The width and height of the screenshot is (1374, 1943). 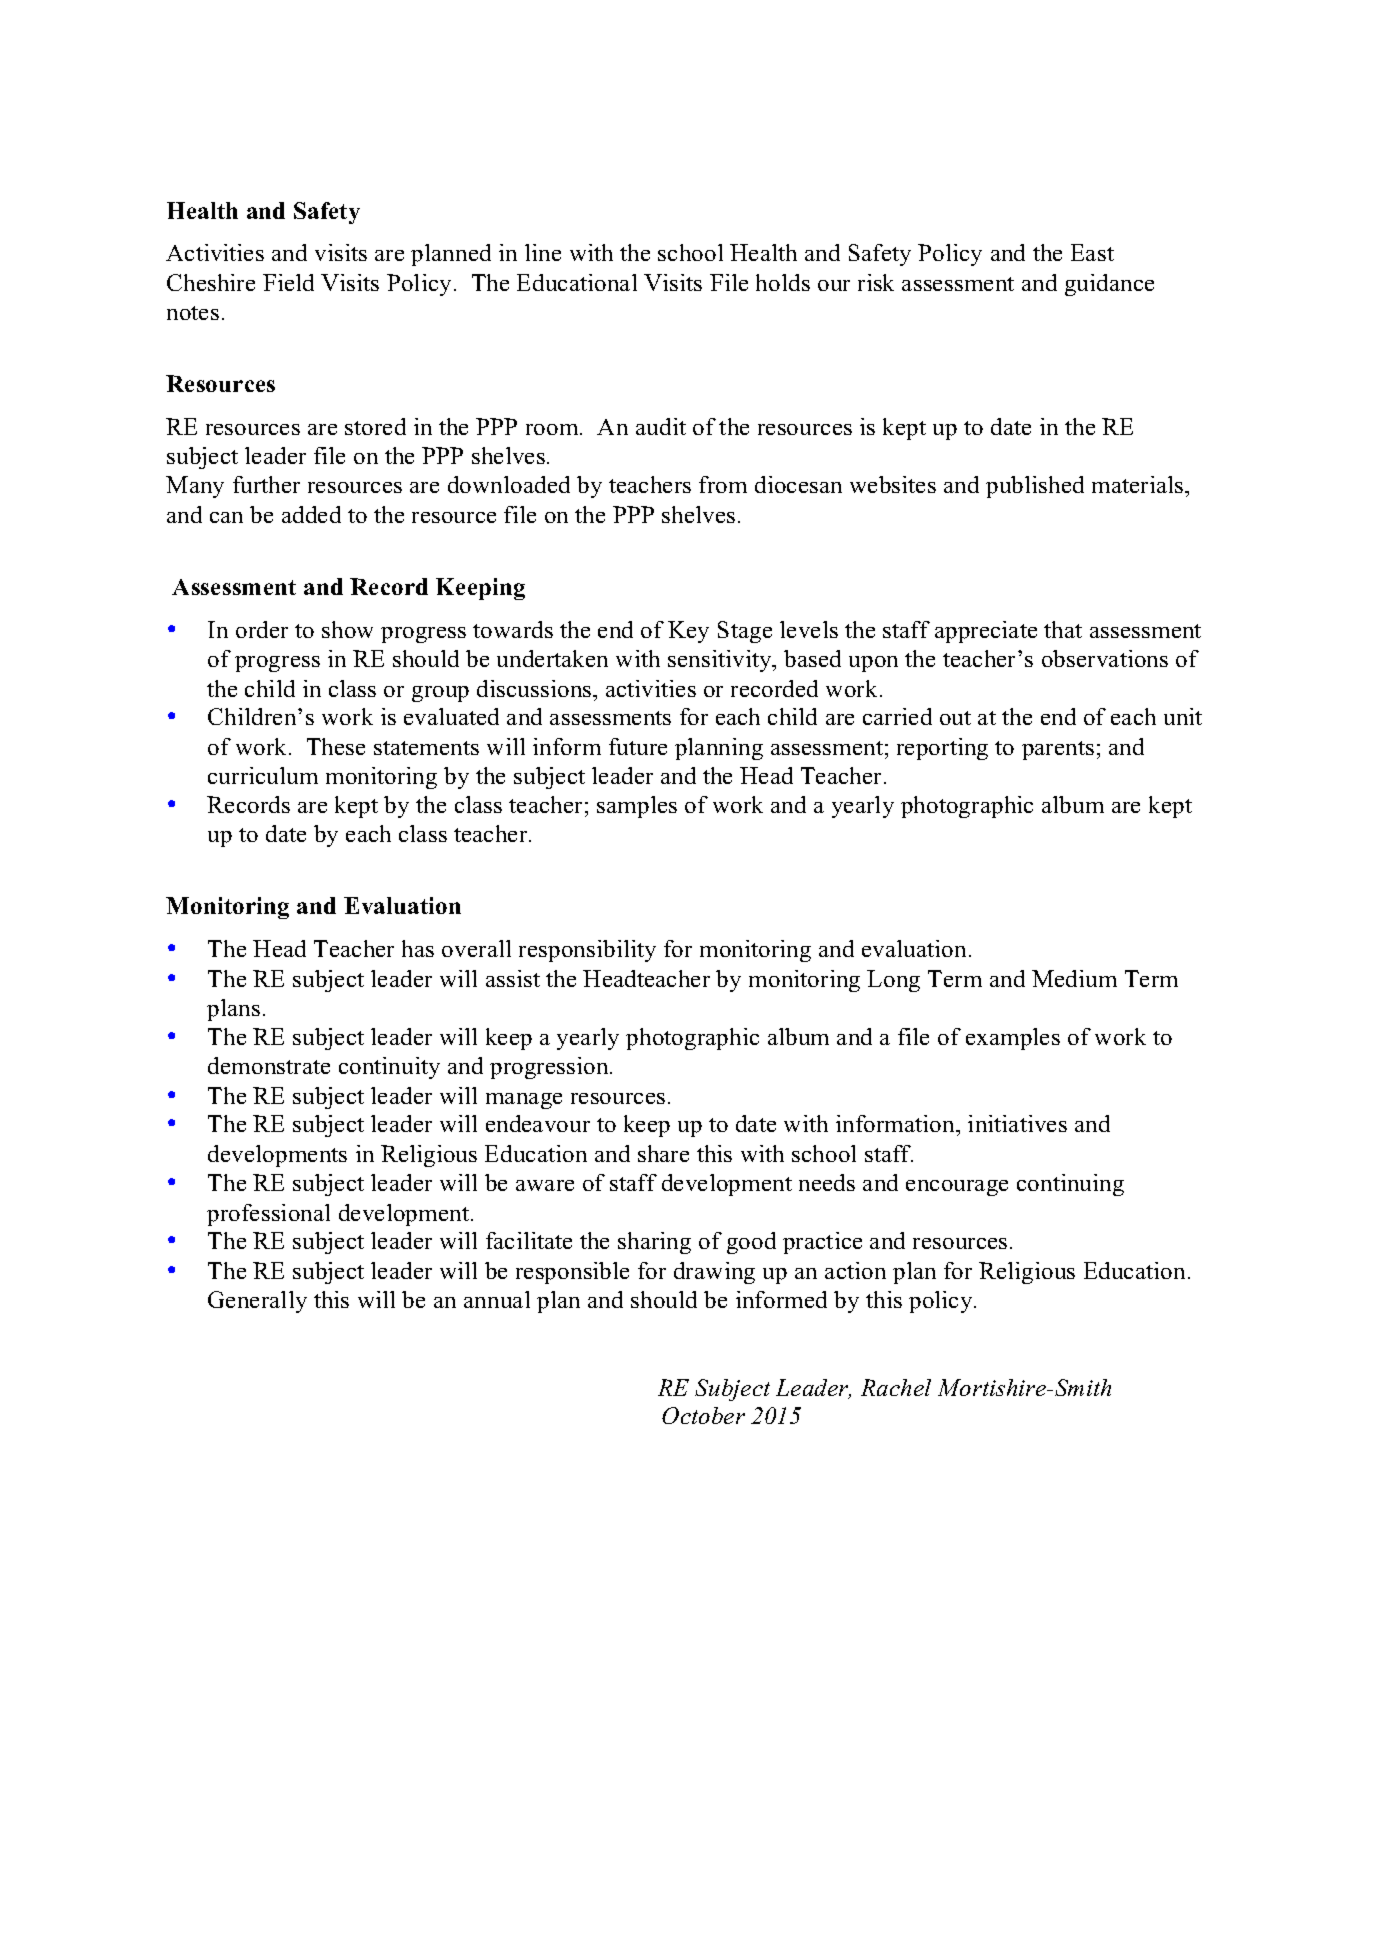 What do you see at coordinates (1109, 285) in the screenshot?
I see `guidance` at bounding box center [1109, 285].
